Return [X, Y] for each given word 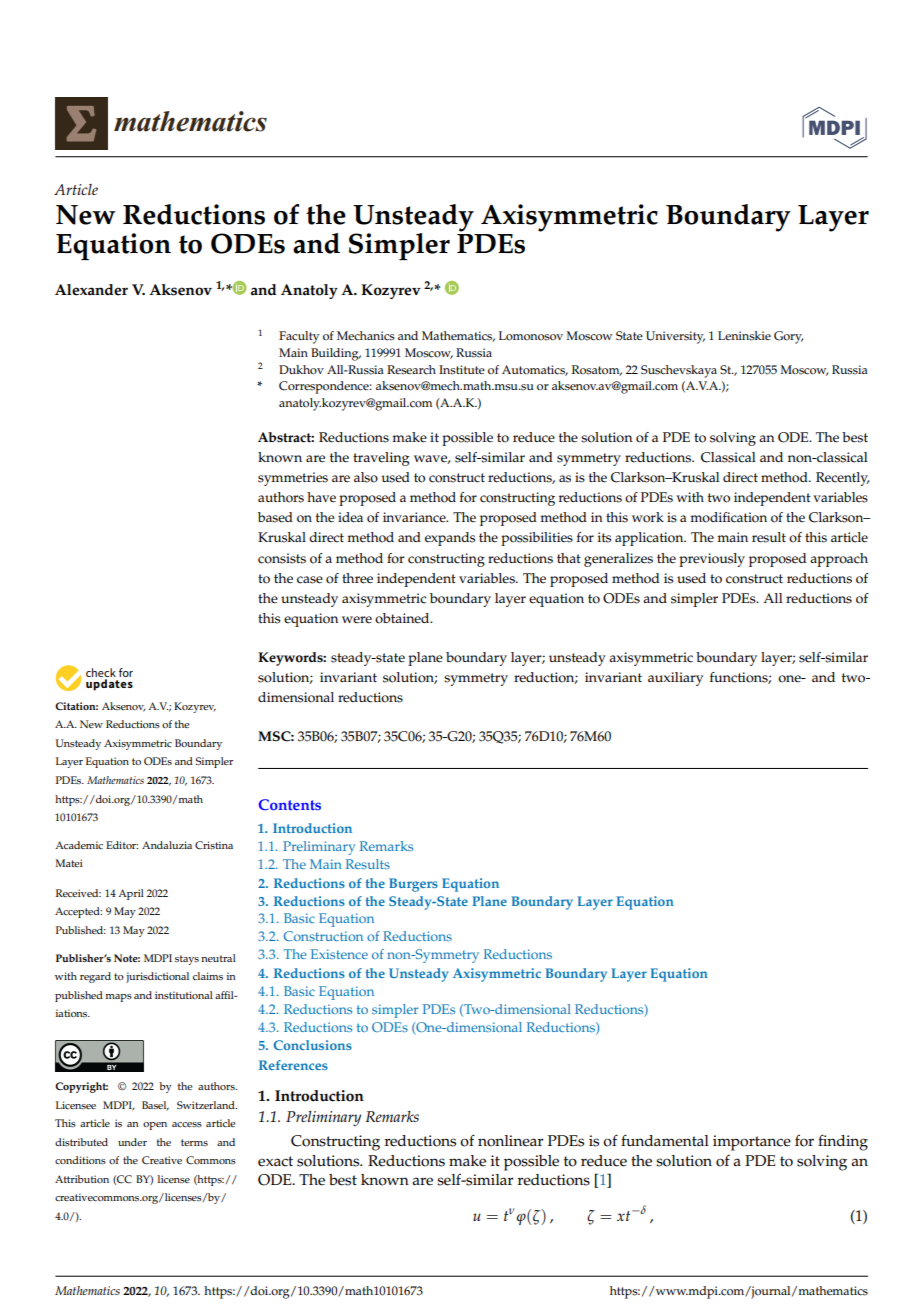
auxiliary [675, 679]
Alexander [91, 290]
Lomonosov [531, 336]
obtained [403, 618]
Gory [788, 337]
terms [194, 1142]
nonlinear [510, 1141]
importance [752, 1143]
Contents [290, 804]
